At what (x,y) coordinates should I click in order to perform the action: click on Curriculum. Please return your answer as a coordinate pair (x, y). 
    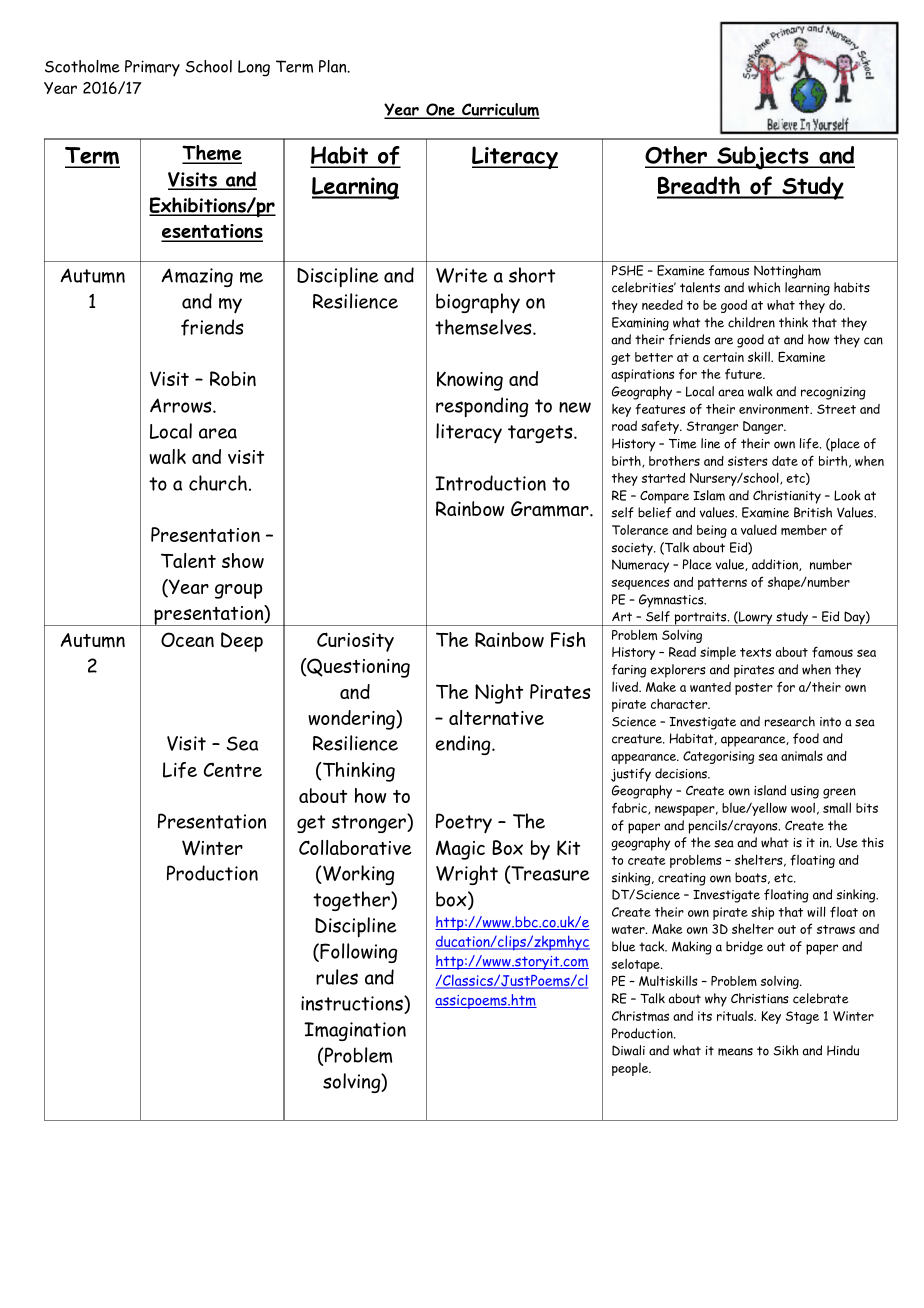
    Looking at the image, I should click on (500, 111).
